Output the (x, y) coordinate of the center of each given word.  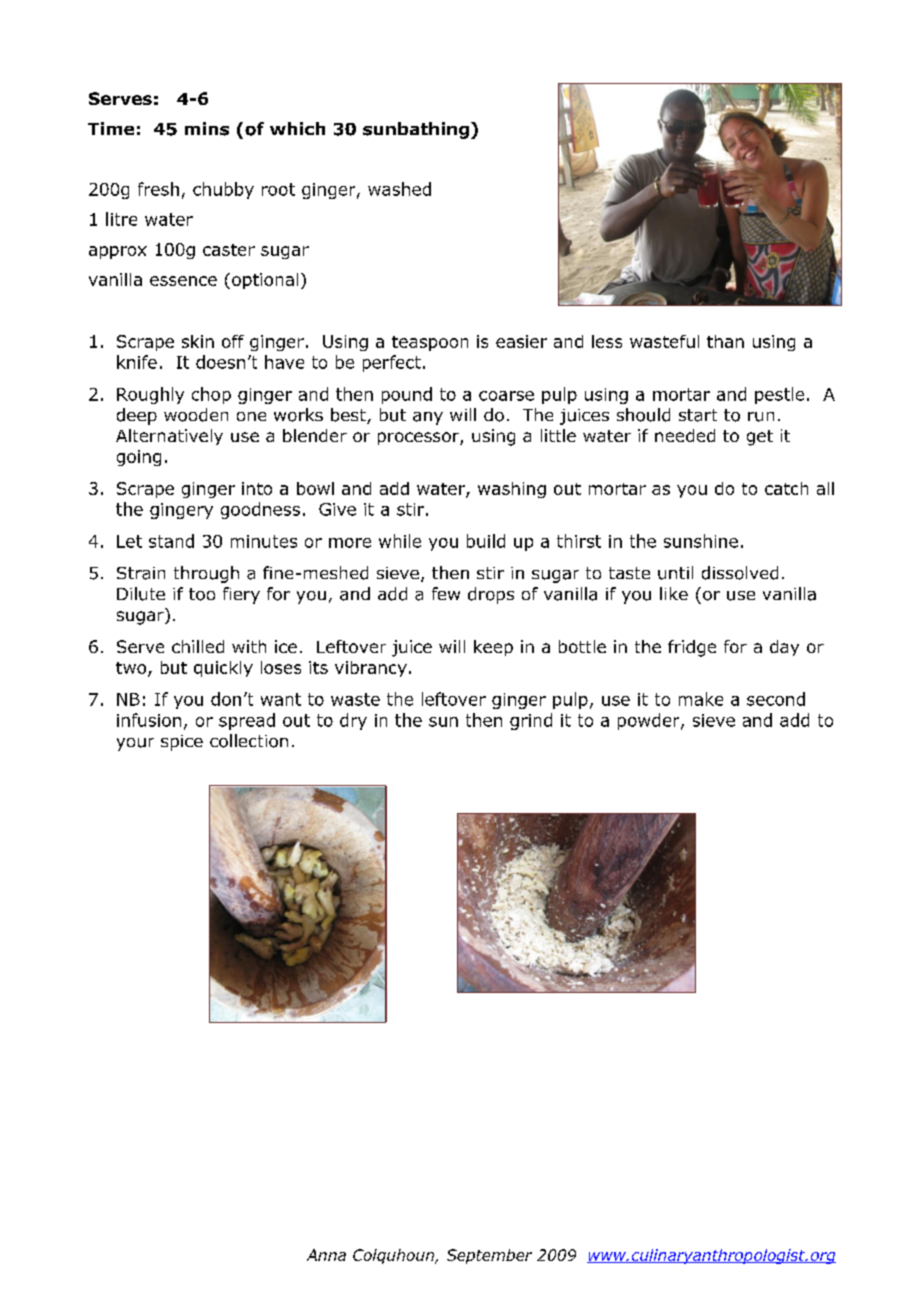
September (489, 1256)
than (725, 341)
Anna (326, 1255)
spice (182, 743)
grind (531, 721)
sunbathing (416, 130)
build (486, 541)
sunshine (701, 541)
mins (207, 129)
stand (171, 541)
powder (650, 721)
